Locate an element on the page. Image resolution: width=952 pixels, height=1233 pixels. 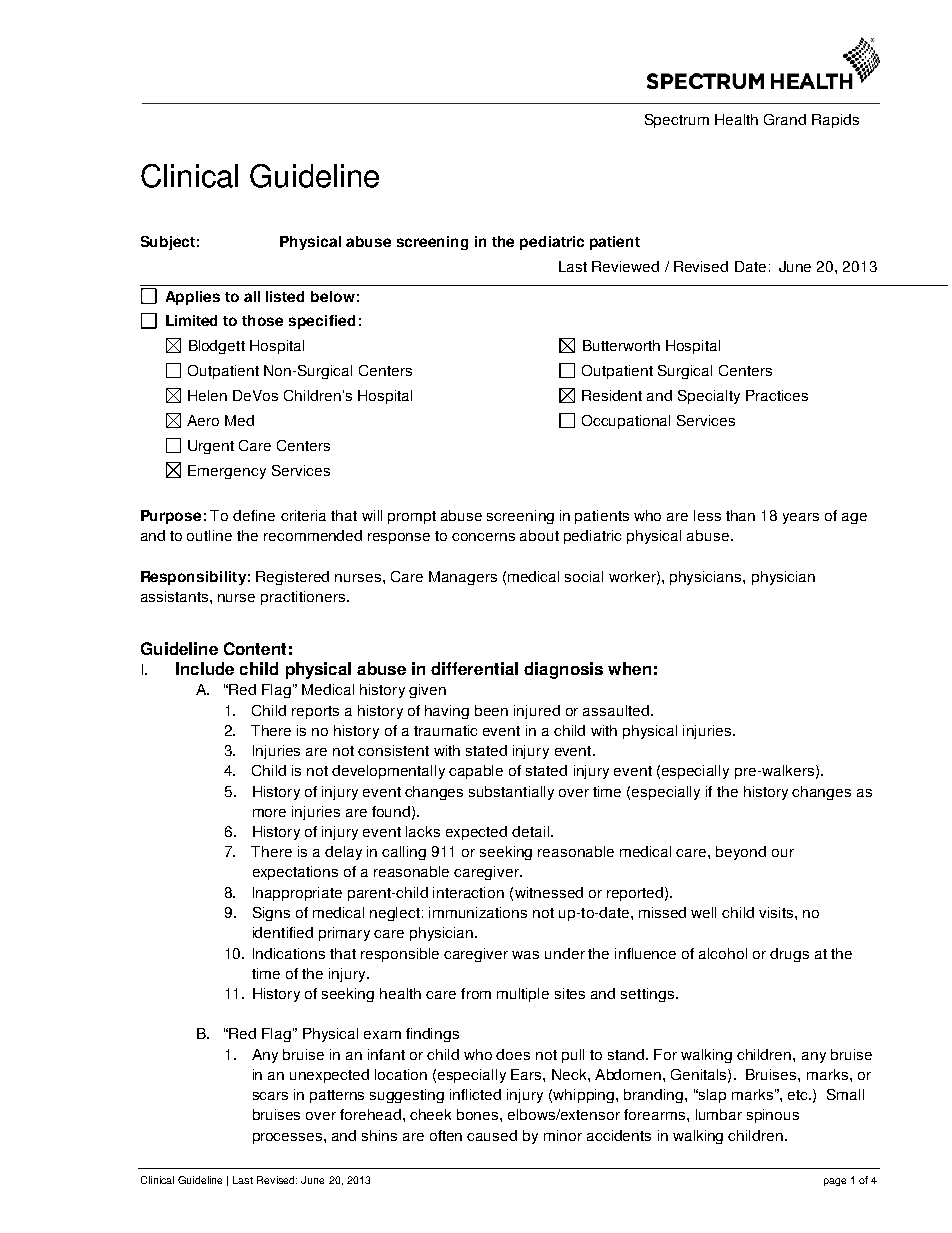
concerns is located at coordinates (483, 537).
